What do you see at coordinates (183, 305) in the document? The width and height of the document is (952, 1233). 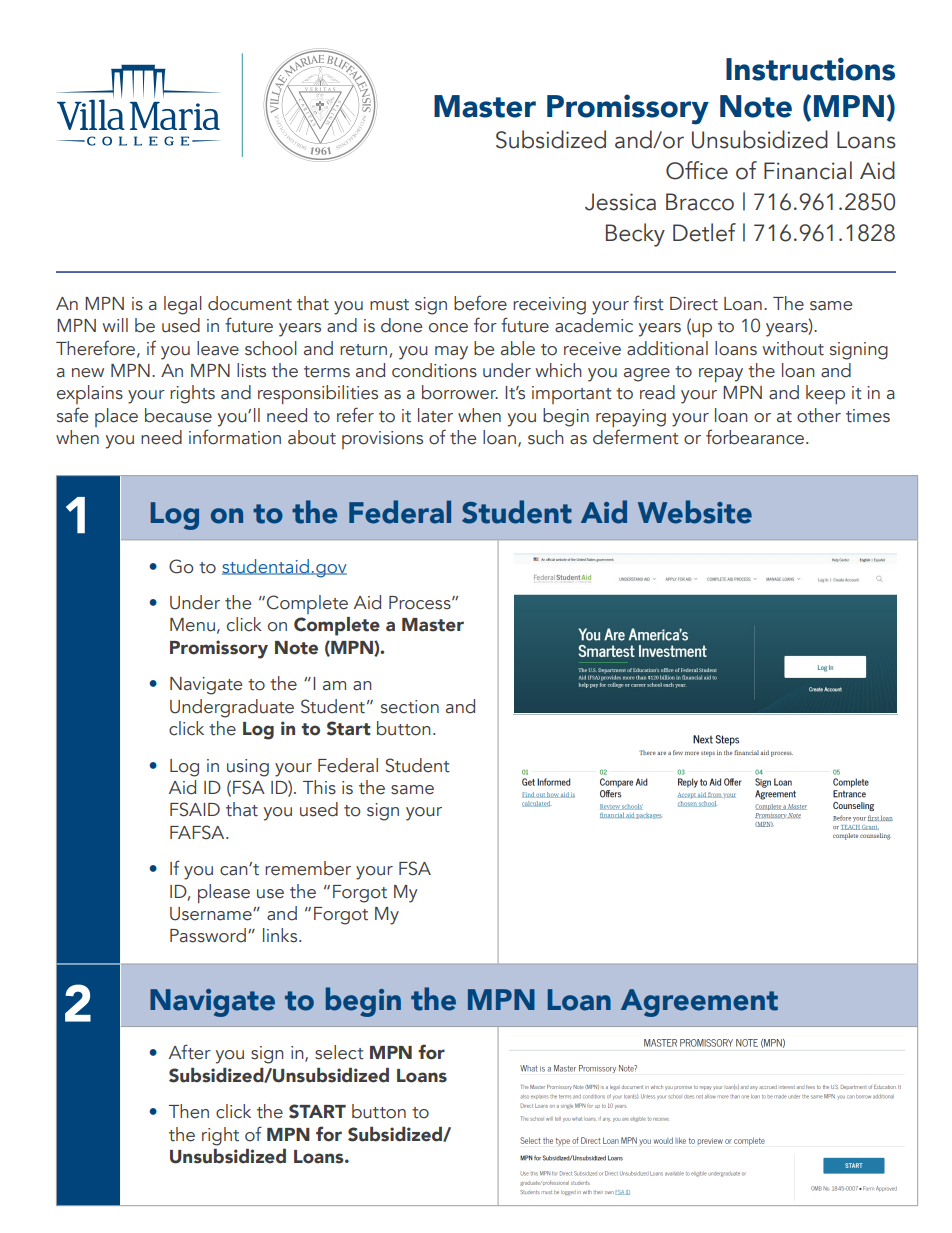 I see `legal` at bounding box center [183, 305].
